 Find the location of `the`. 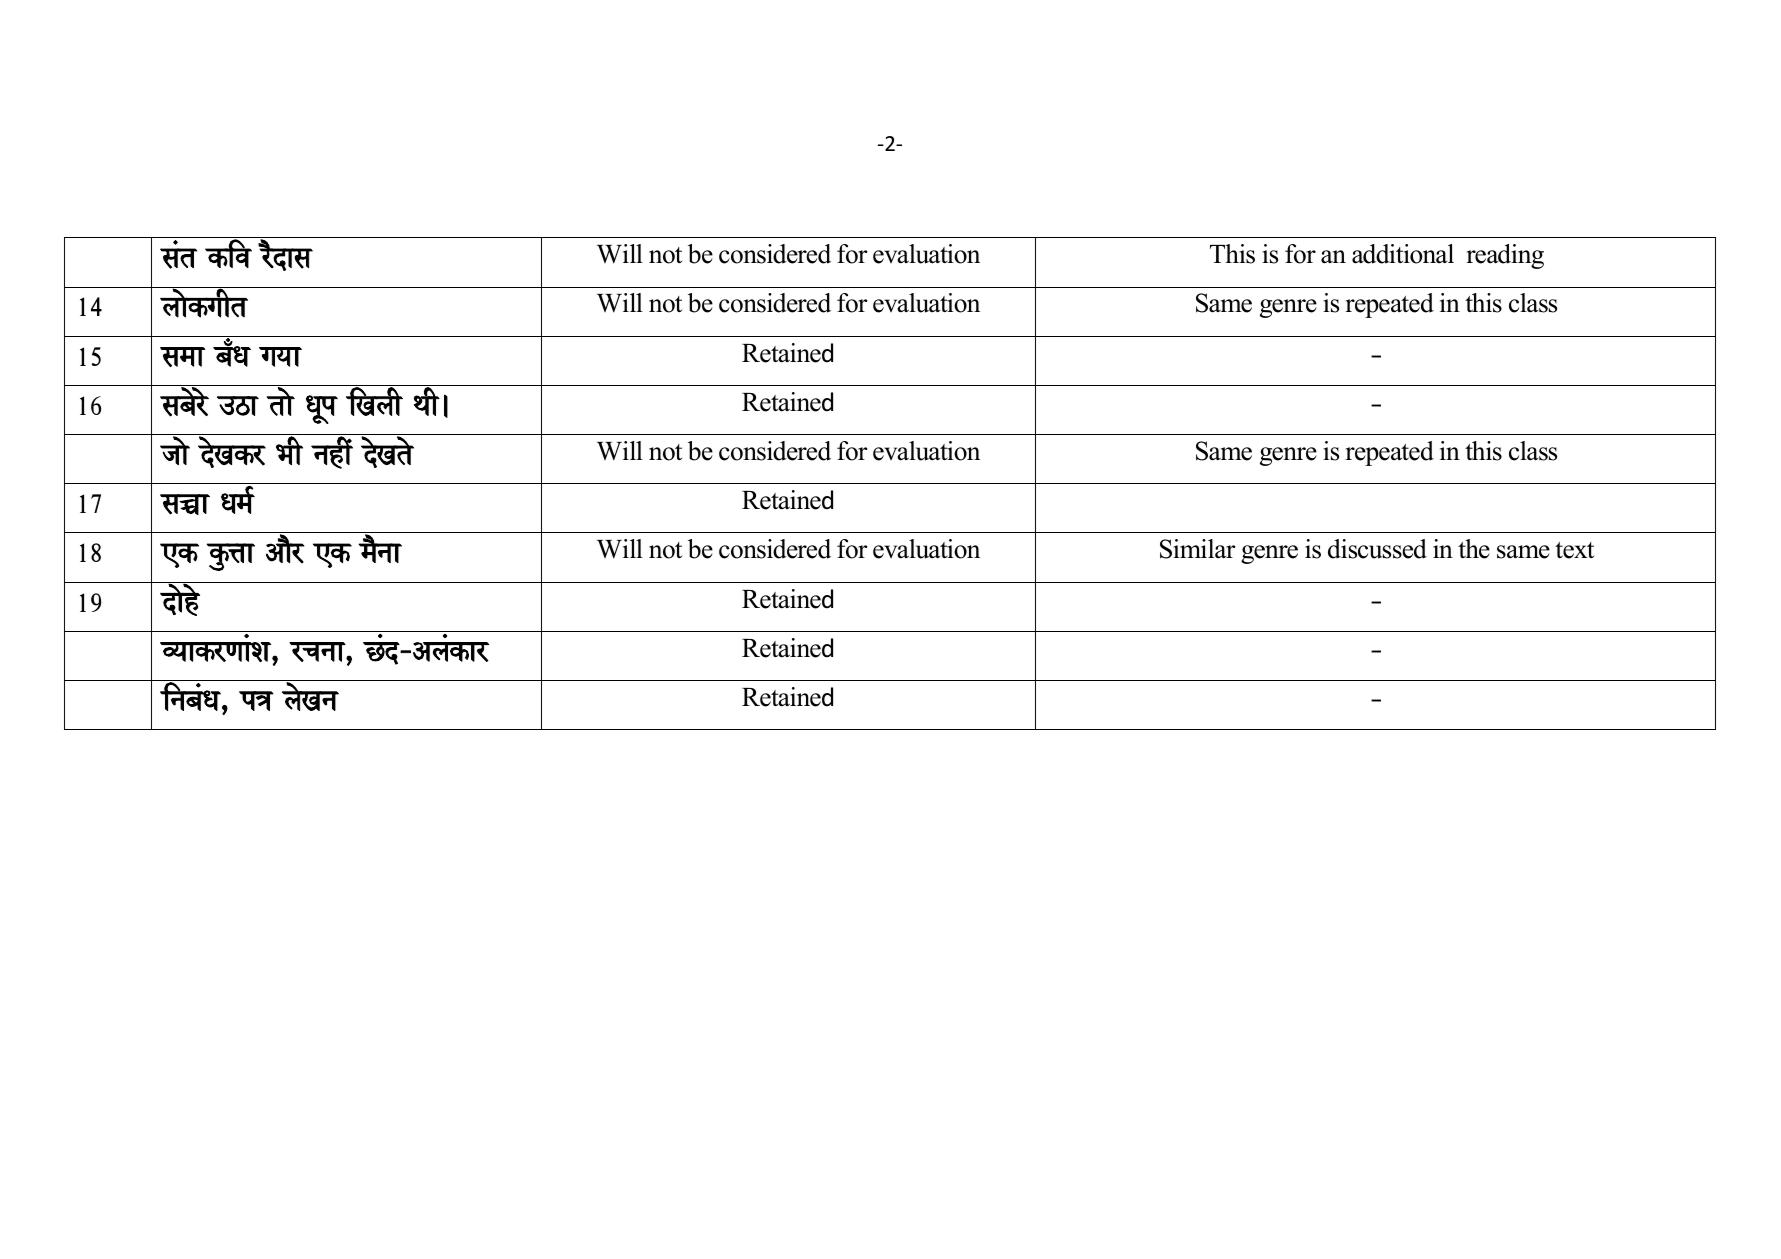

the is located at coordinates (1474, 549).
